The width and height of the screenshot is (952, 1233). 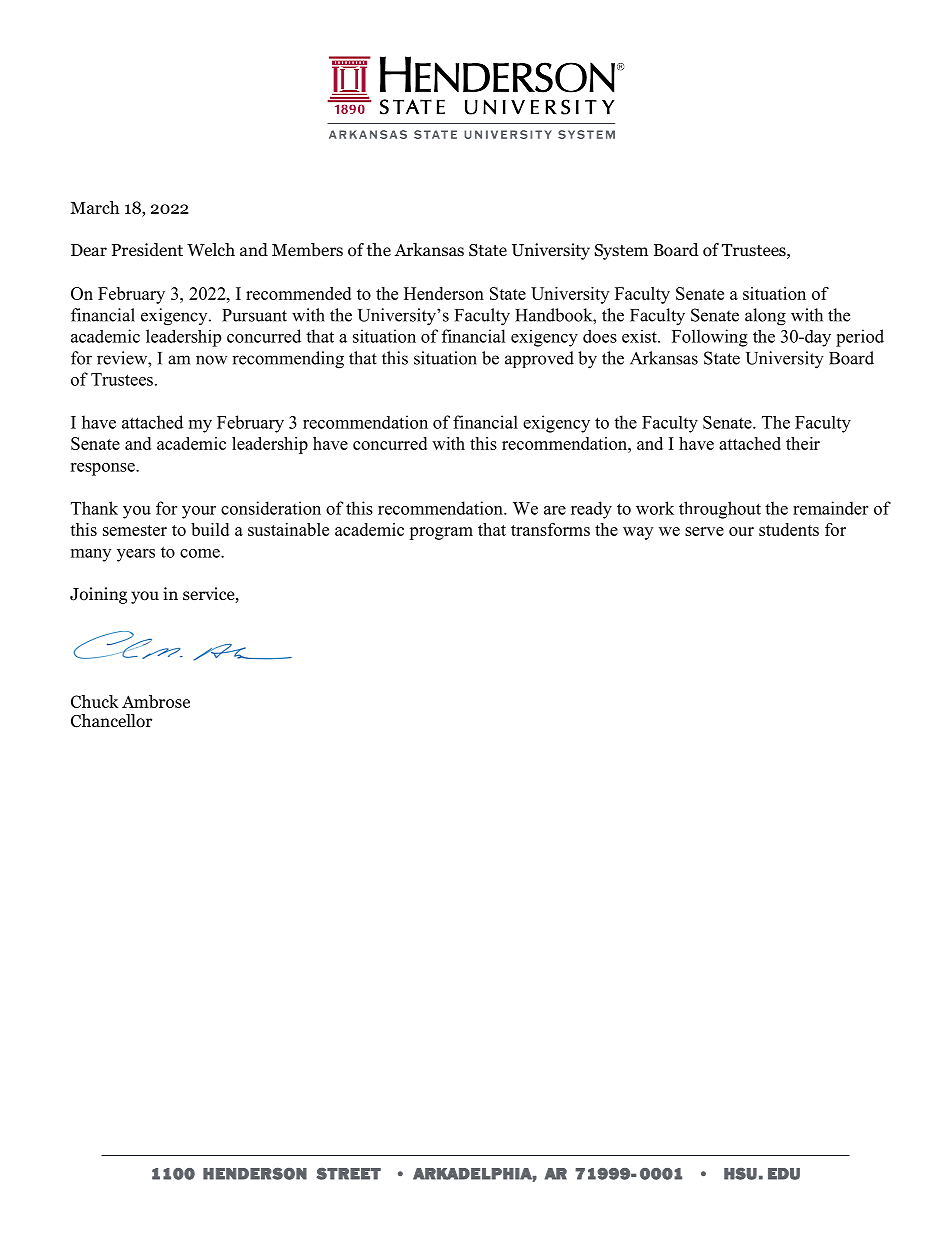 What do you see at coordinates (348, 1174) in the screenshot?
I see `STREET` at bounding box center [348, 1174].
